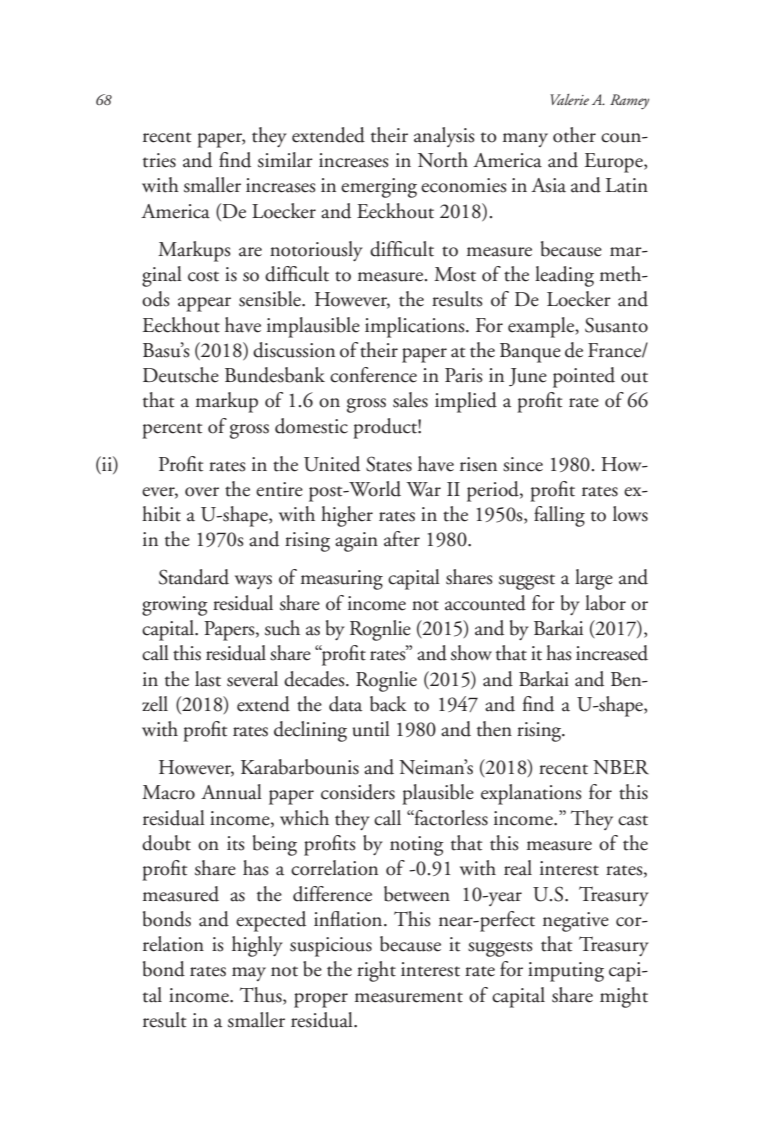 The image size is (759, 1138). What do you see at coordinates (417, 846) in the screenshot?
I see `noting` at bounding box center [417, 846].
